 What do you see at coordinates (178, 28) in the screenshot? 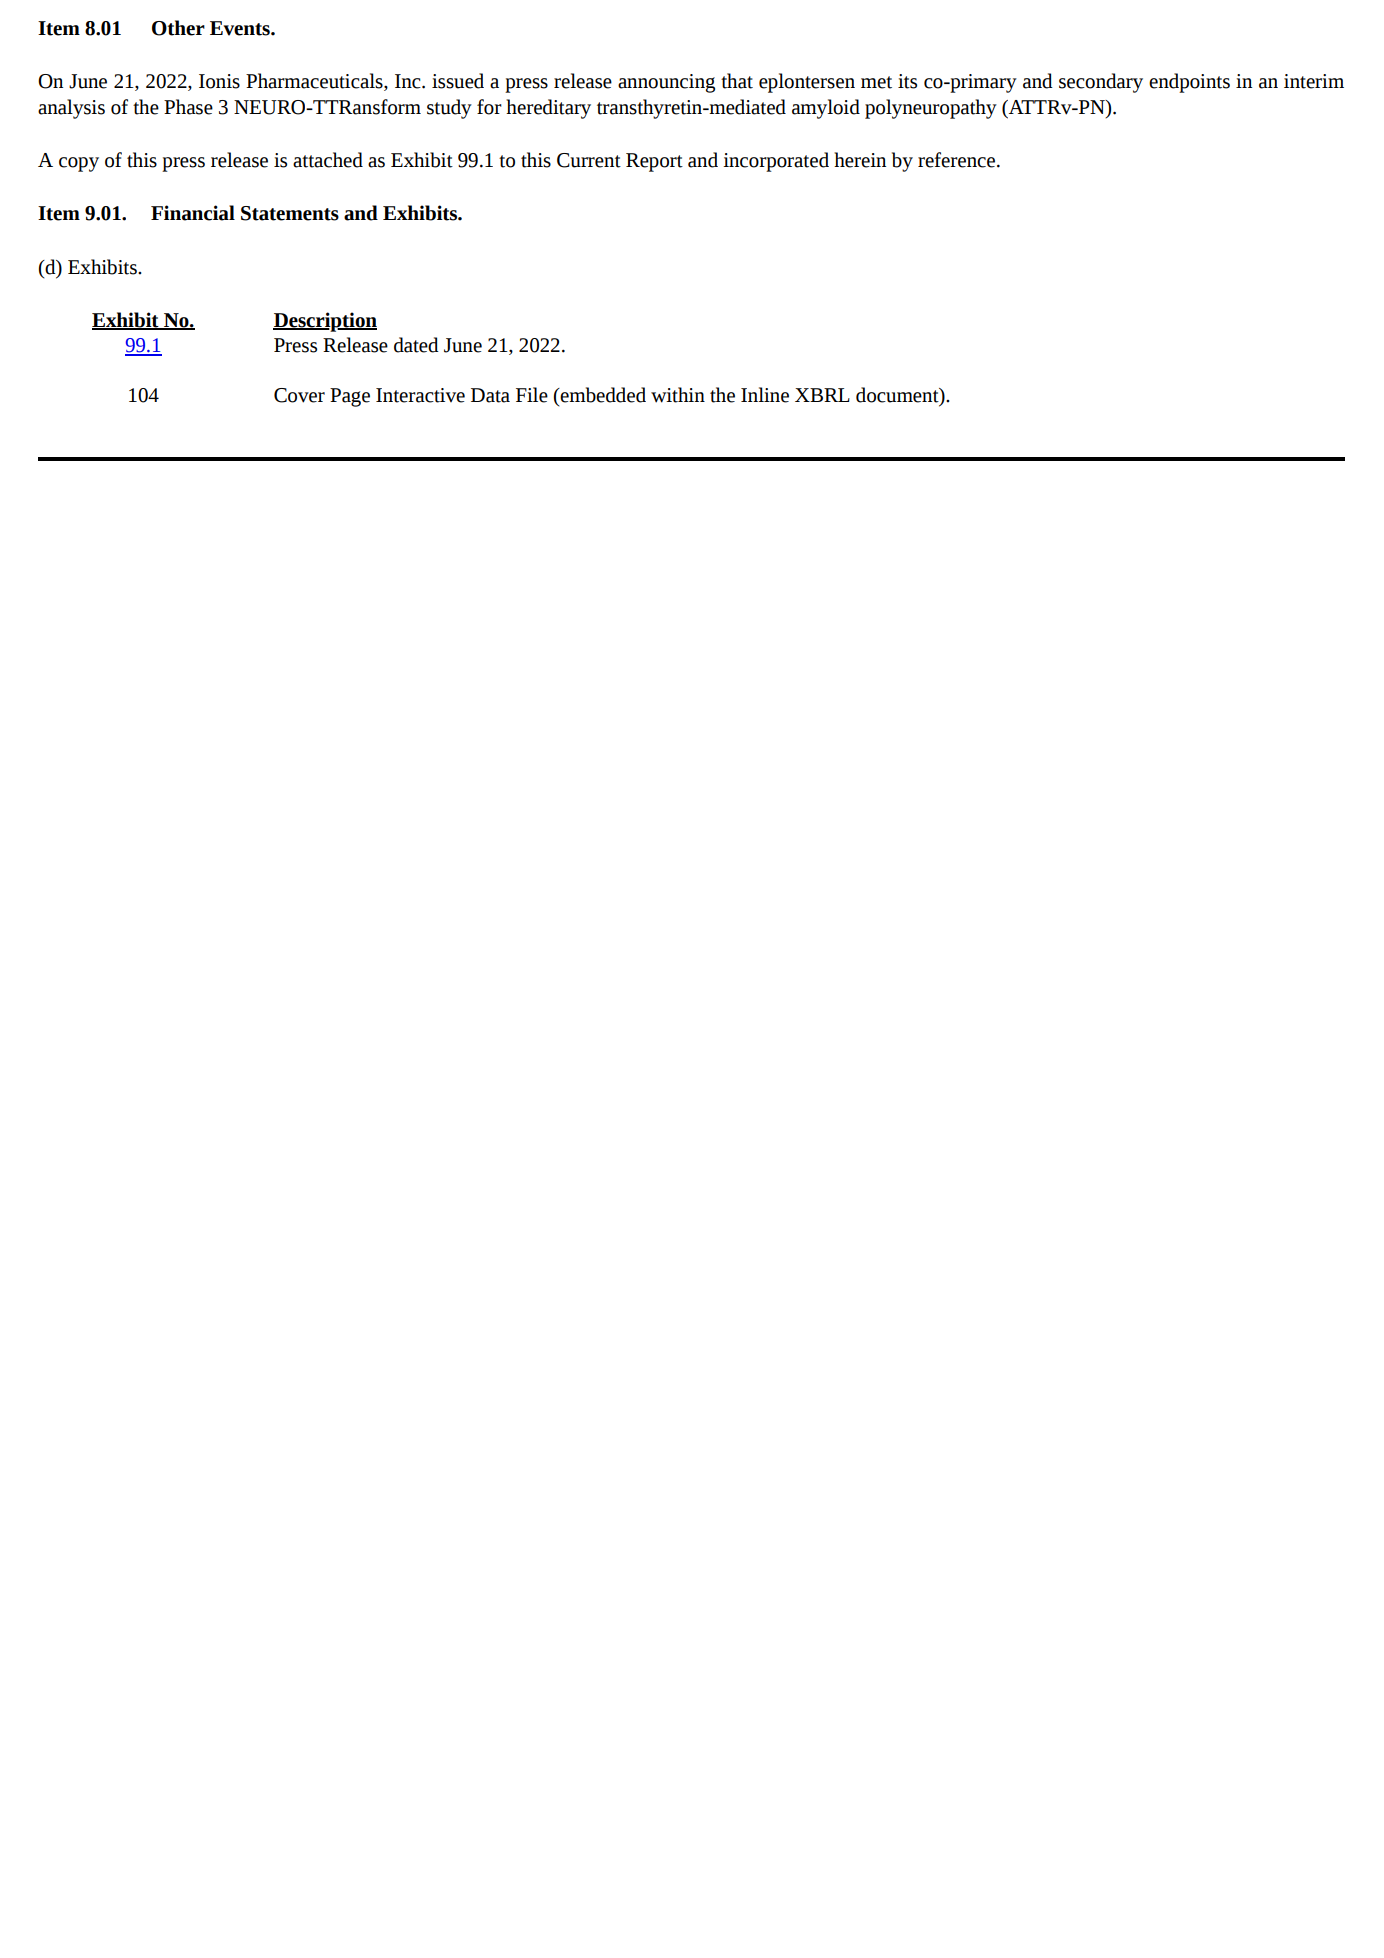
I see `Other` at bounding box center [178, 28].
